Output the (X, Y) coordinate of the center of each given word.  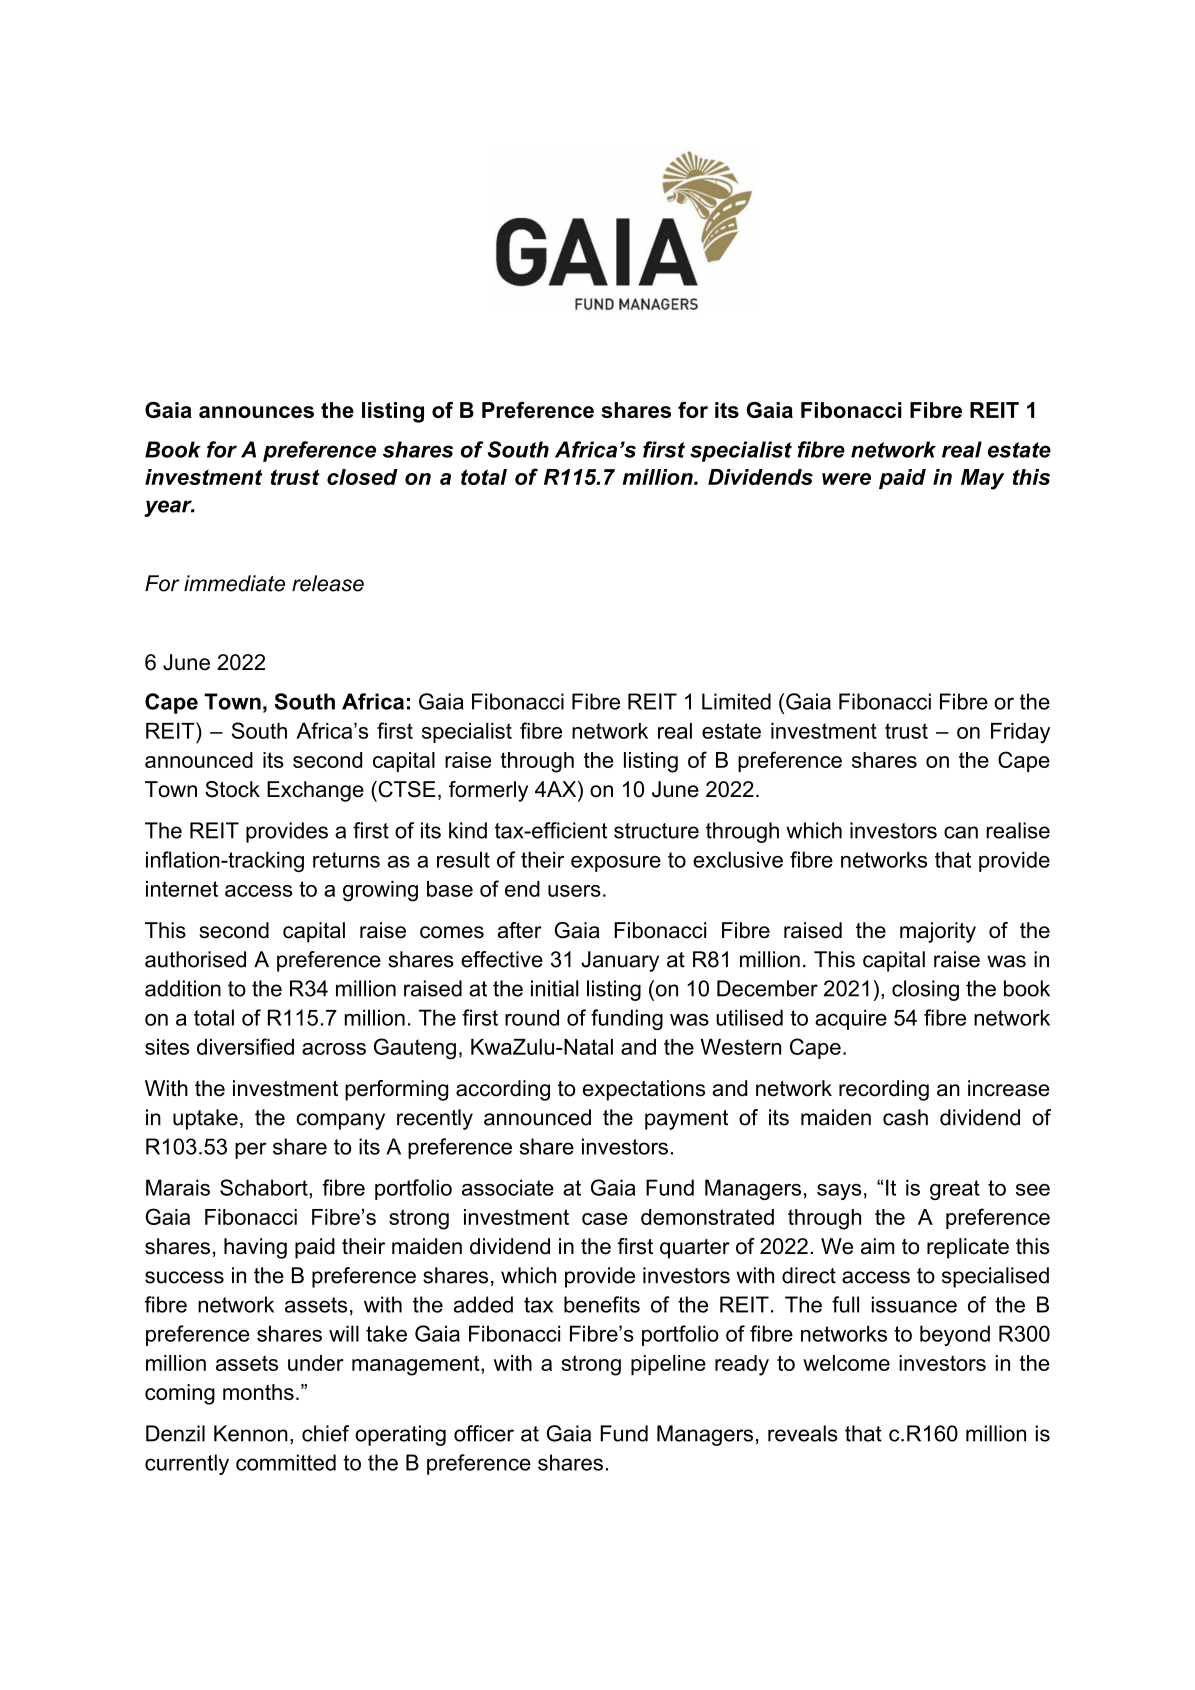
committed (286, 1462)
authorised (195, 959)
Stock (232, 789)
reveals (803, 1433)
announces (256, 412)
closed (362, 477)
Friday (1020, 733)
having (255, 1248)
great (955, 1190)
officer (484, 1433)
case (604, 1219)
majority (938, 932)
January (620, 961)
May (982, 479)
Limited (736, 701)
